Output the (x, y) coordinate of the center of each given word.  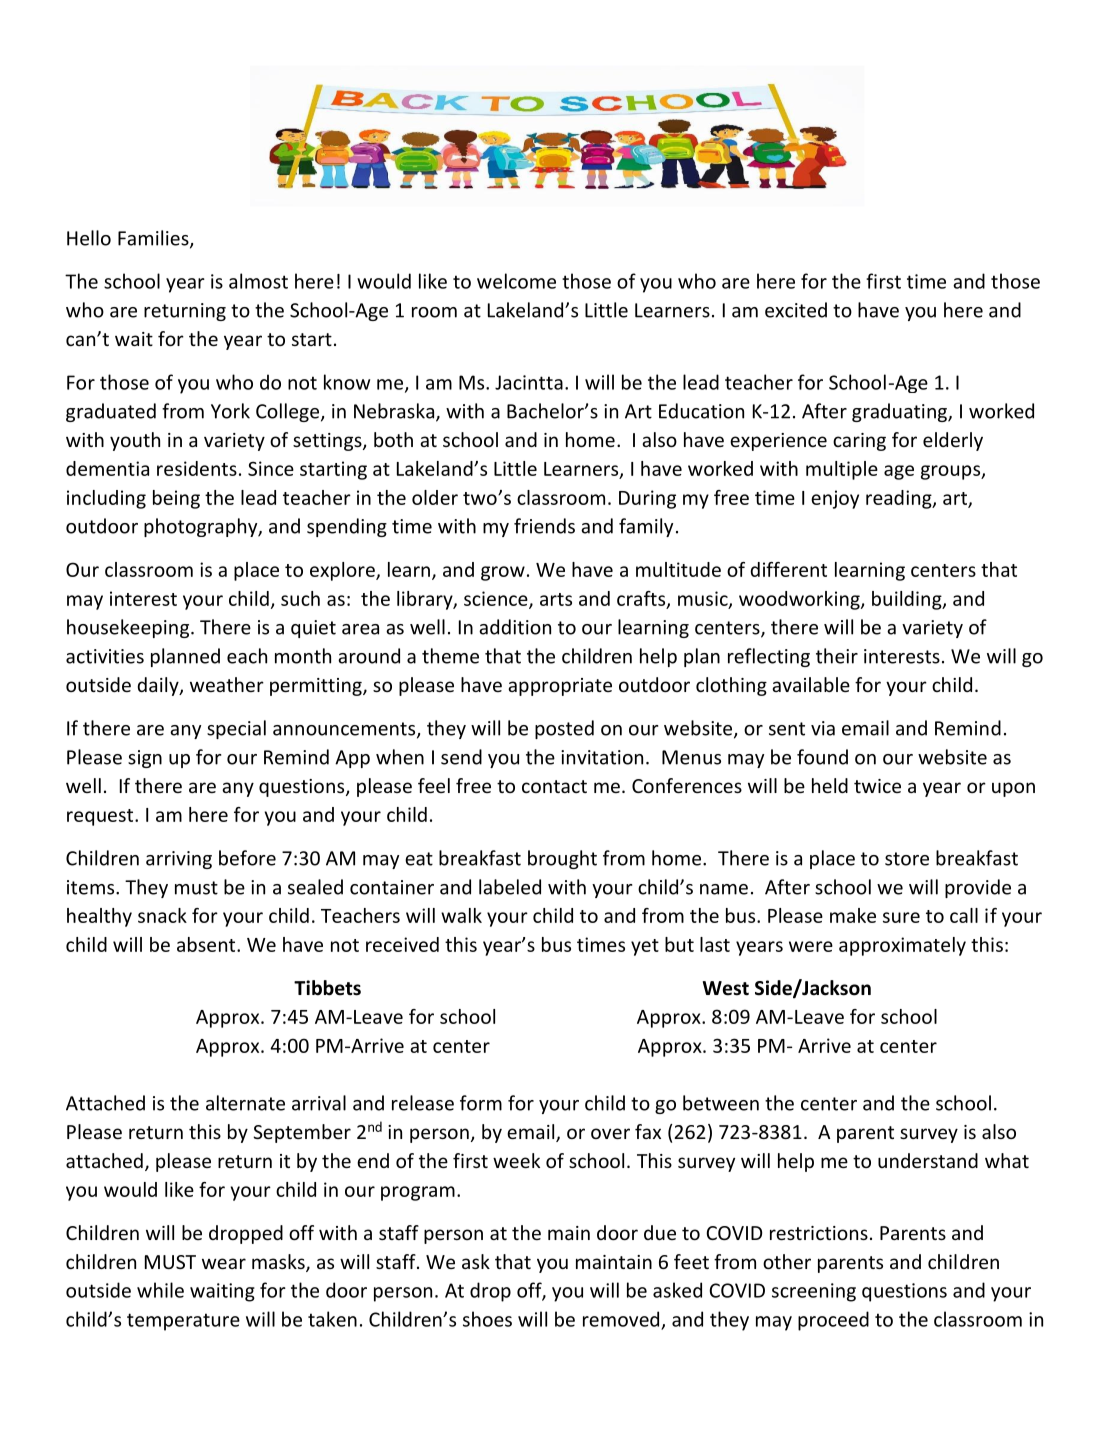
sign (145, 759)
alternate (245, 1103)
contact (554, 786)
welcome (516, 281)
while (160, 1290)
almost (258, 281)
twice (877, 786)
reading (900, 499)
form (481, 1103)
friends (544, 526)
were (811, 946)
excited (796, 310)
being (176, 499)
